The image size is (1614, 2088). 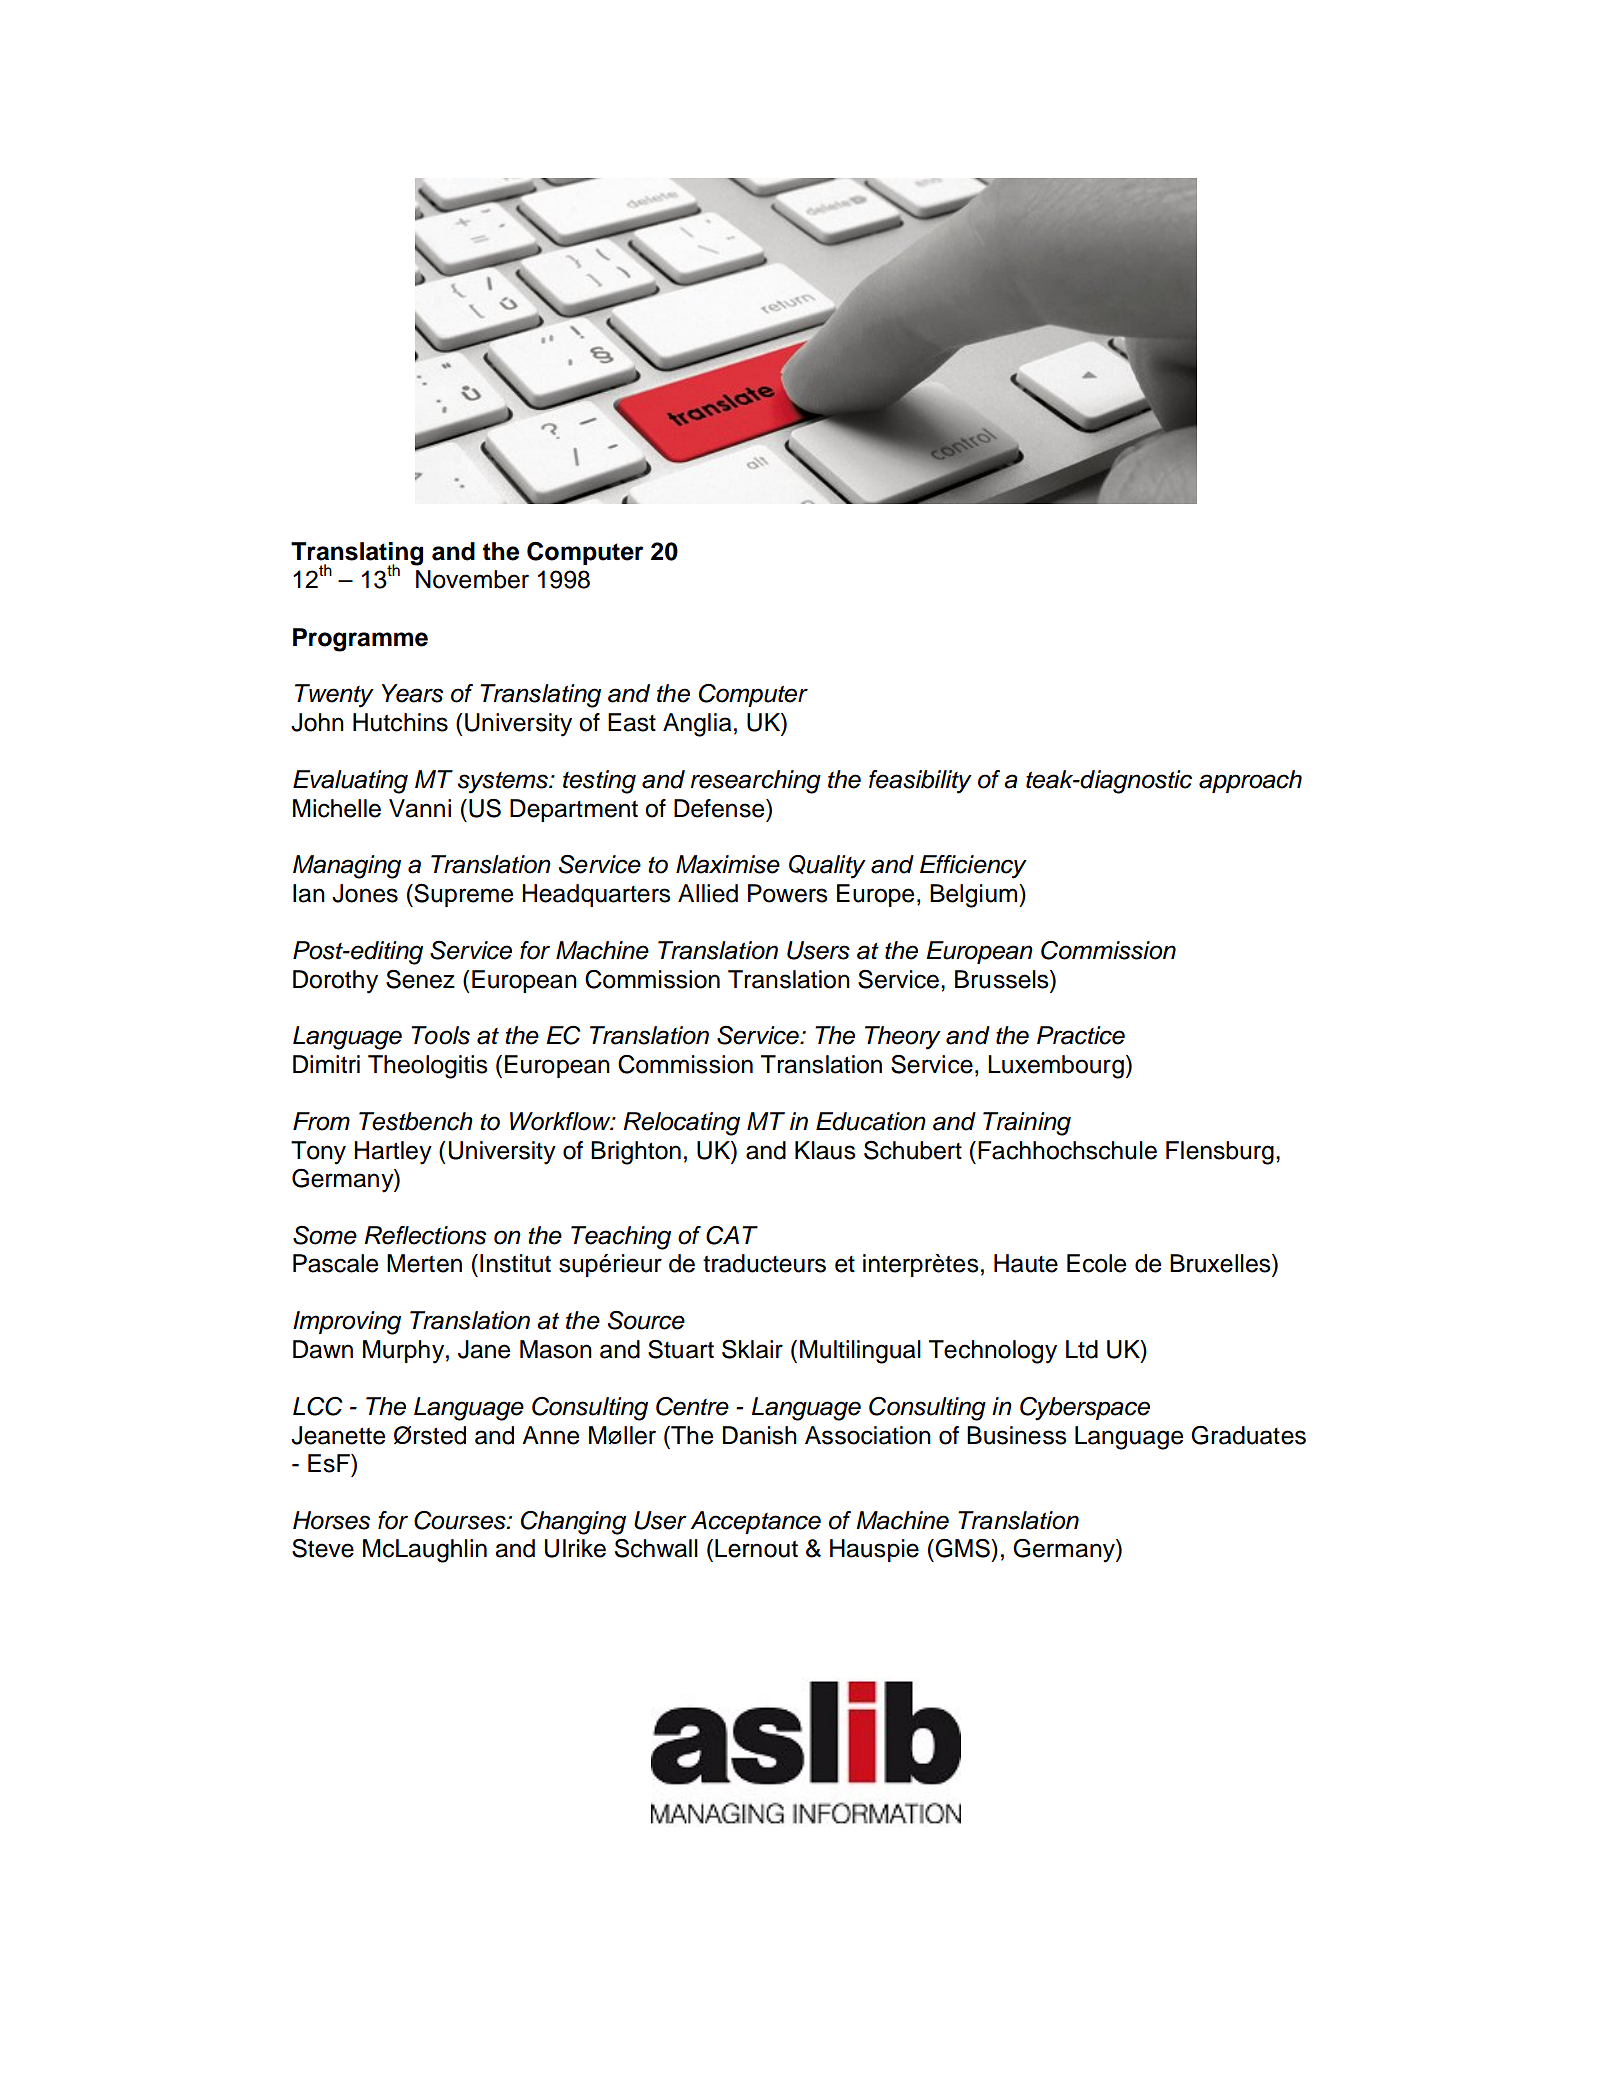 What do you see at coordinates (871, 1121) in the screenshot?
I see `Education` at bounding box center [871, 1121].
